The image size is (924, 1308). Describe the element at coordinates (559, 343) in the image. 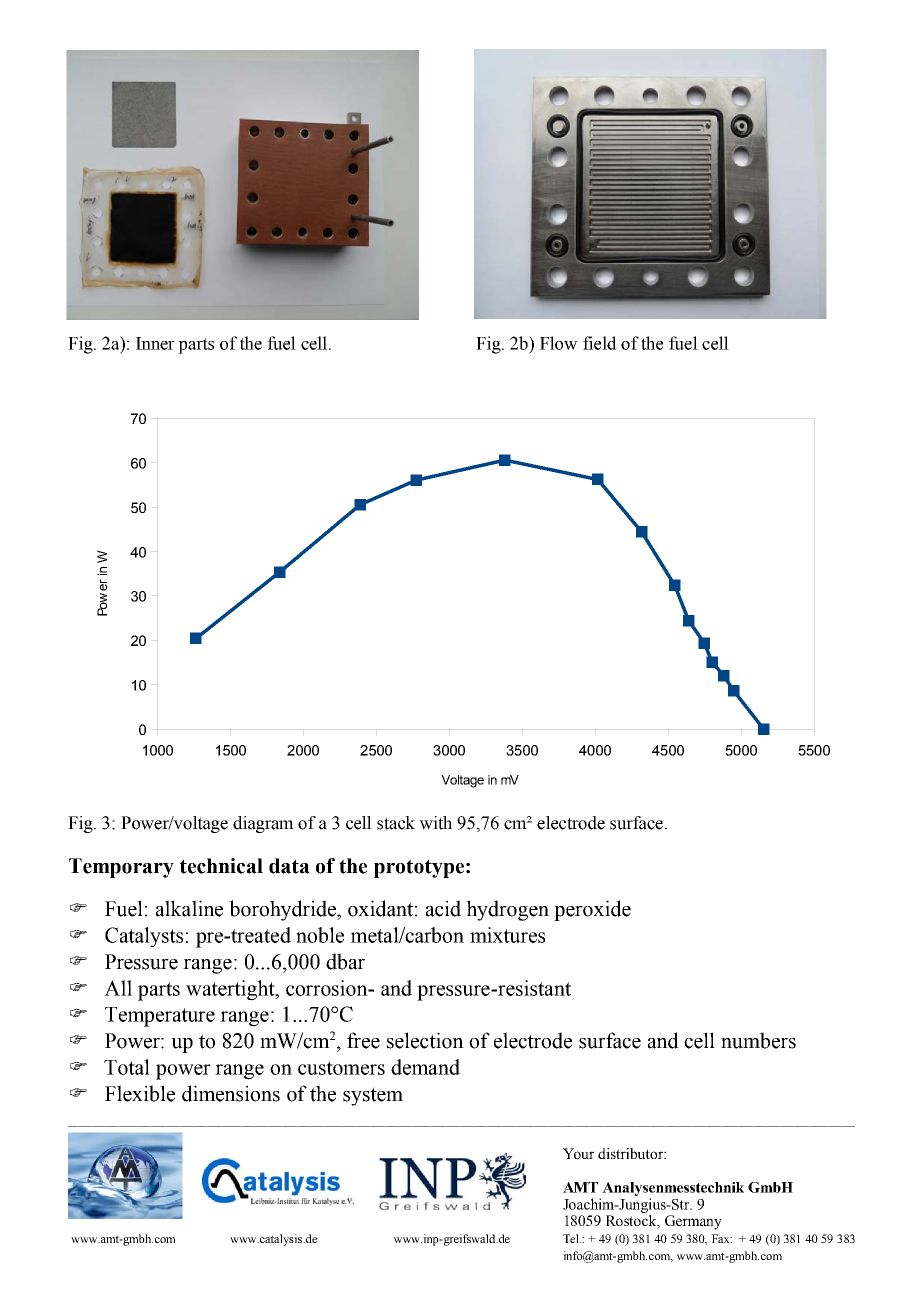

I see `Flow` at that location.
